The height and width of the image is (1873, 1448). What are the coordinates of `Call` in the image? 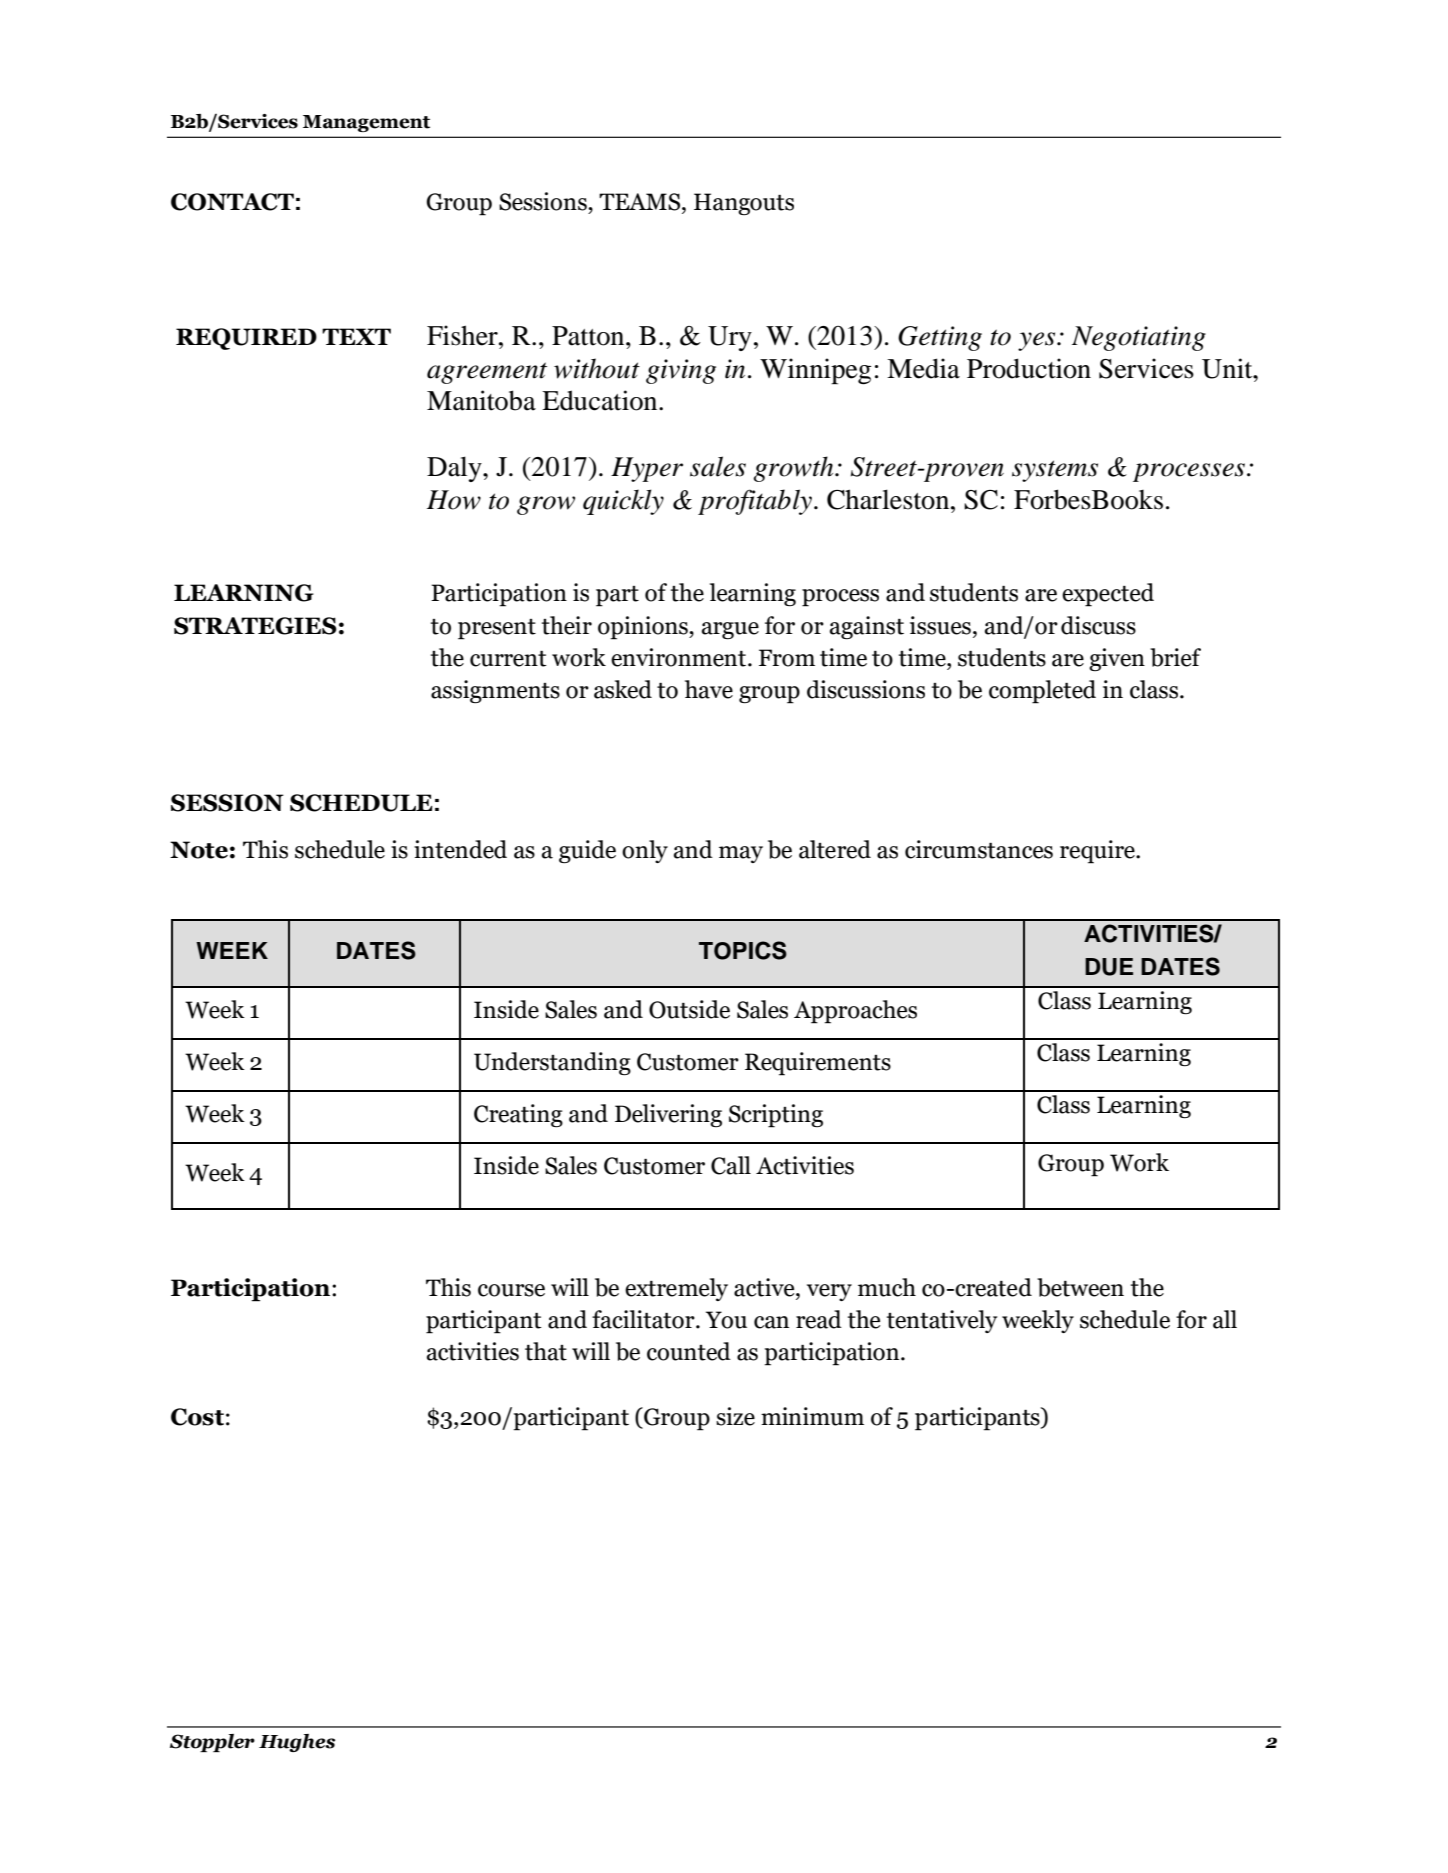 It's located at (731, 1165).
